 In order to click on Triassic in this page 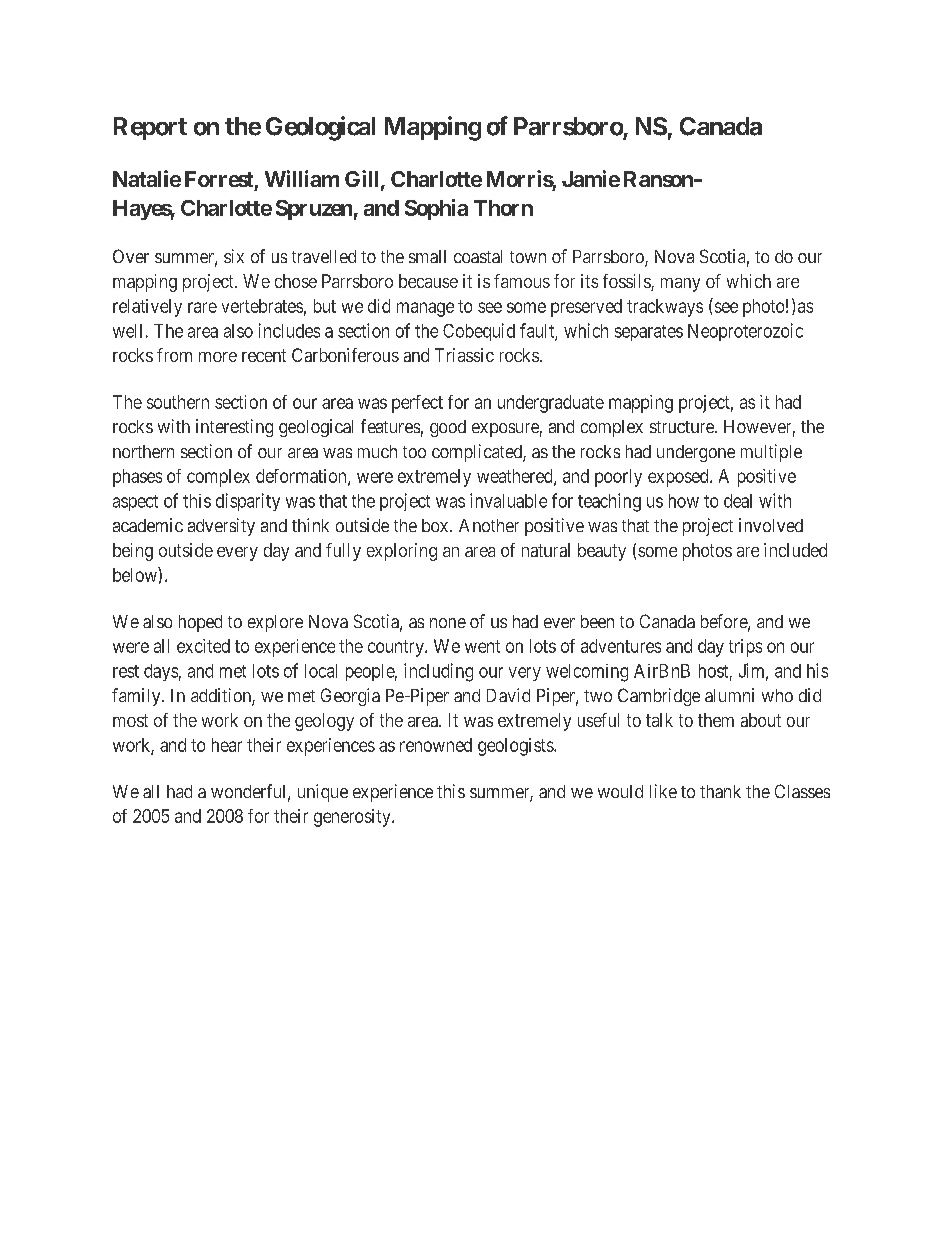, I will do `click(464, 355)`.
